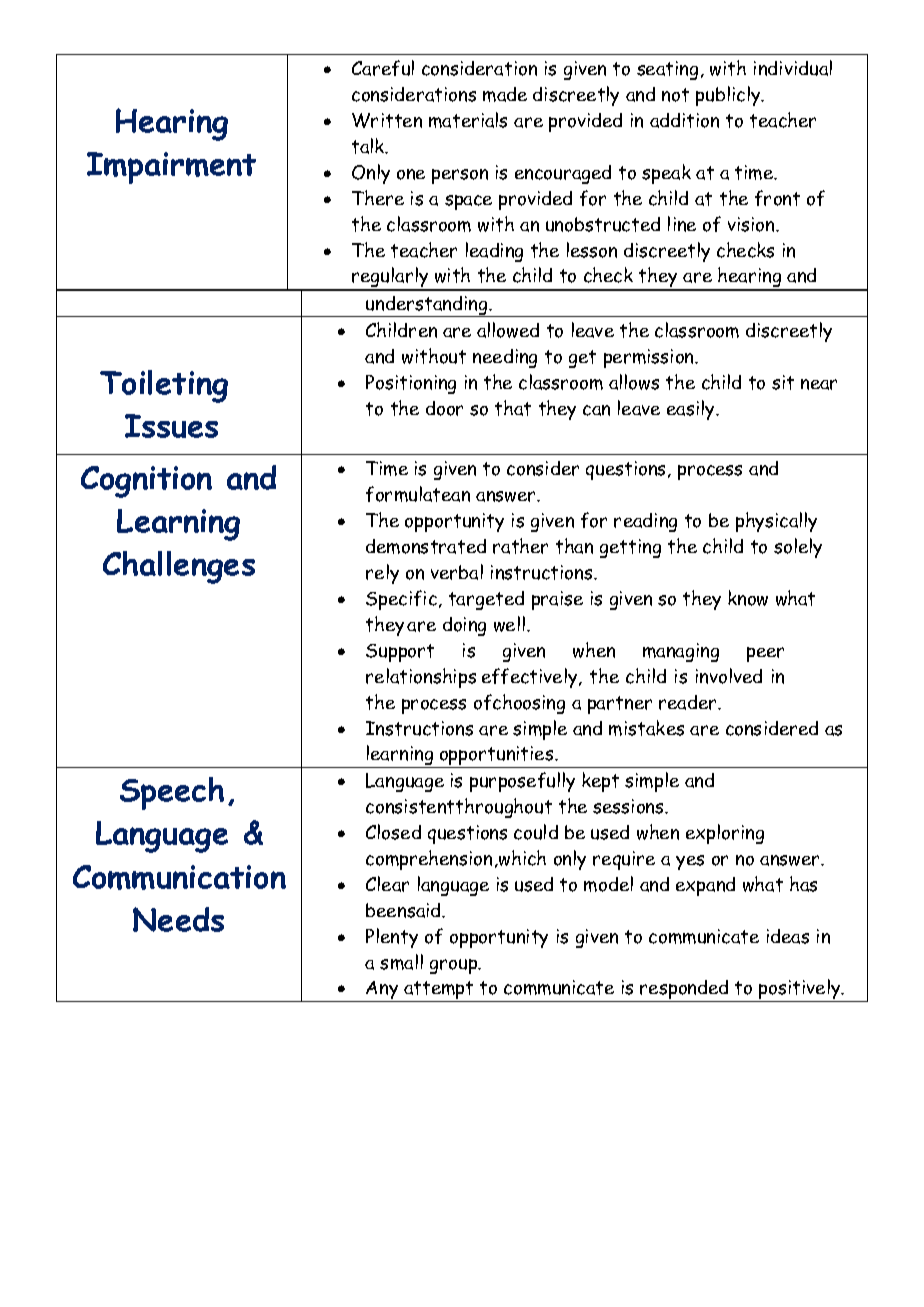  What do you see at coordinates (788, 936) in the image?
I see `ideas` at bounding box center [788, 936].
